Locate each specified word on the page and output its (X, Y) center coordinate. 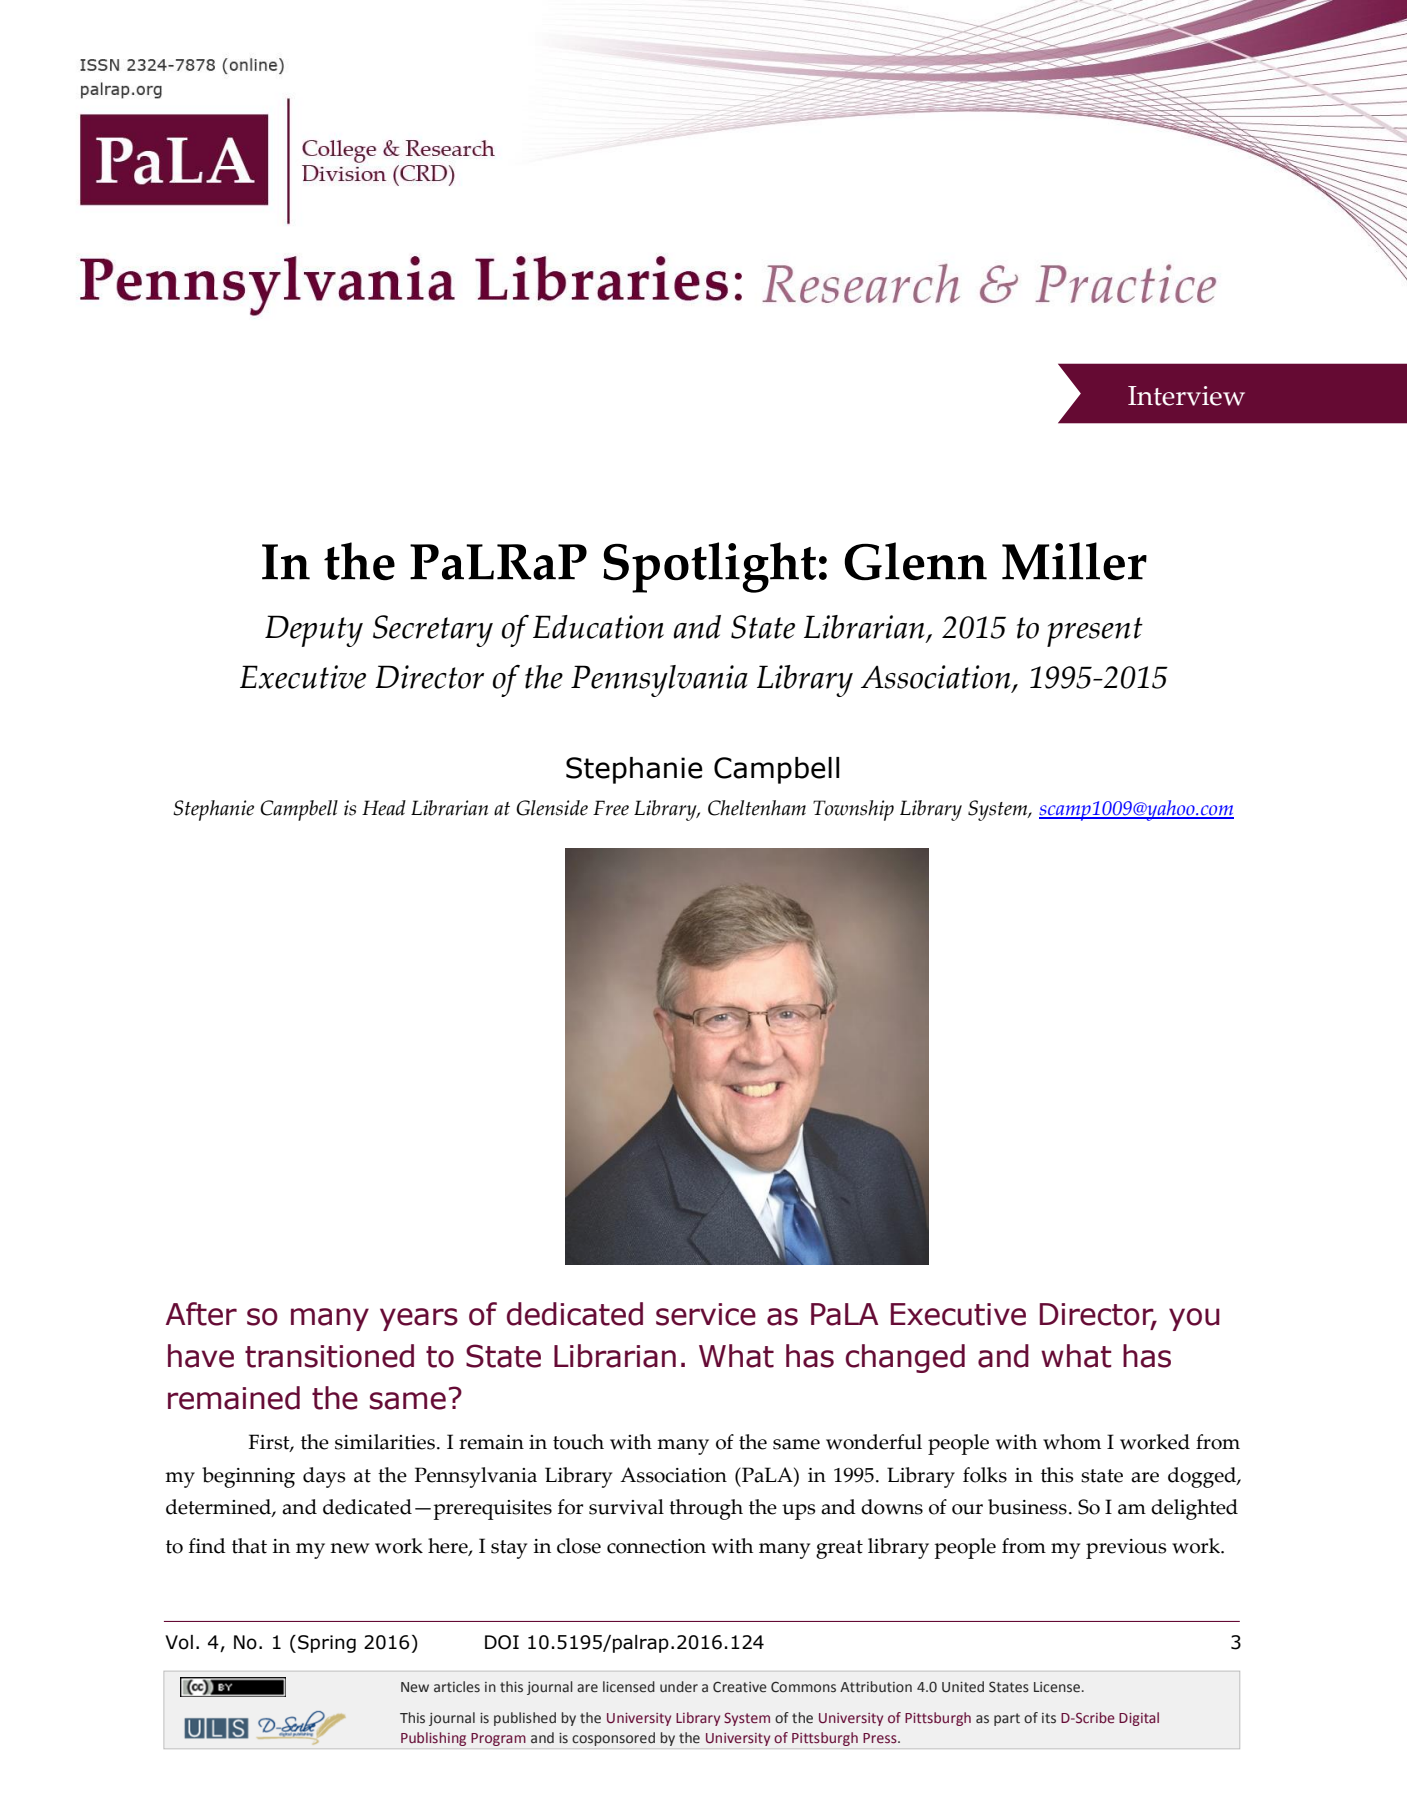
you (1194, 1319)
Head (384, 808)
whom (1072, 1442)
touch (578, 1442)
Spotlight (709, 567)
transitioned (329, 1356)
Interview (1186, 396)
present (1095, 632)
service (706, 1314)
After (201, 1314)
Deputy (314, 631)
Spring (327, 1644)
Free (611, 808)
